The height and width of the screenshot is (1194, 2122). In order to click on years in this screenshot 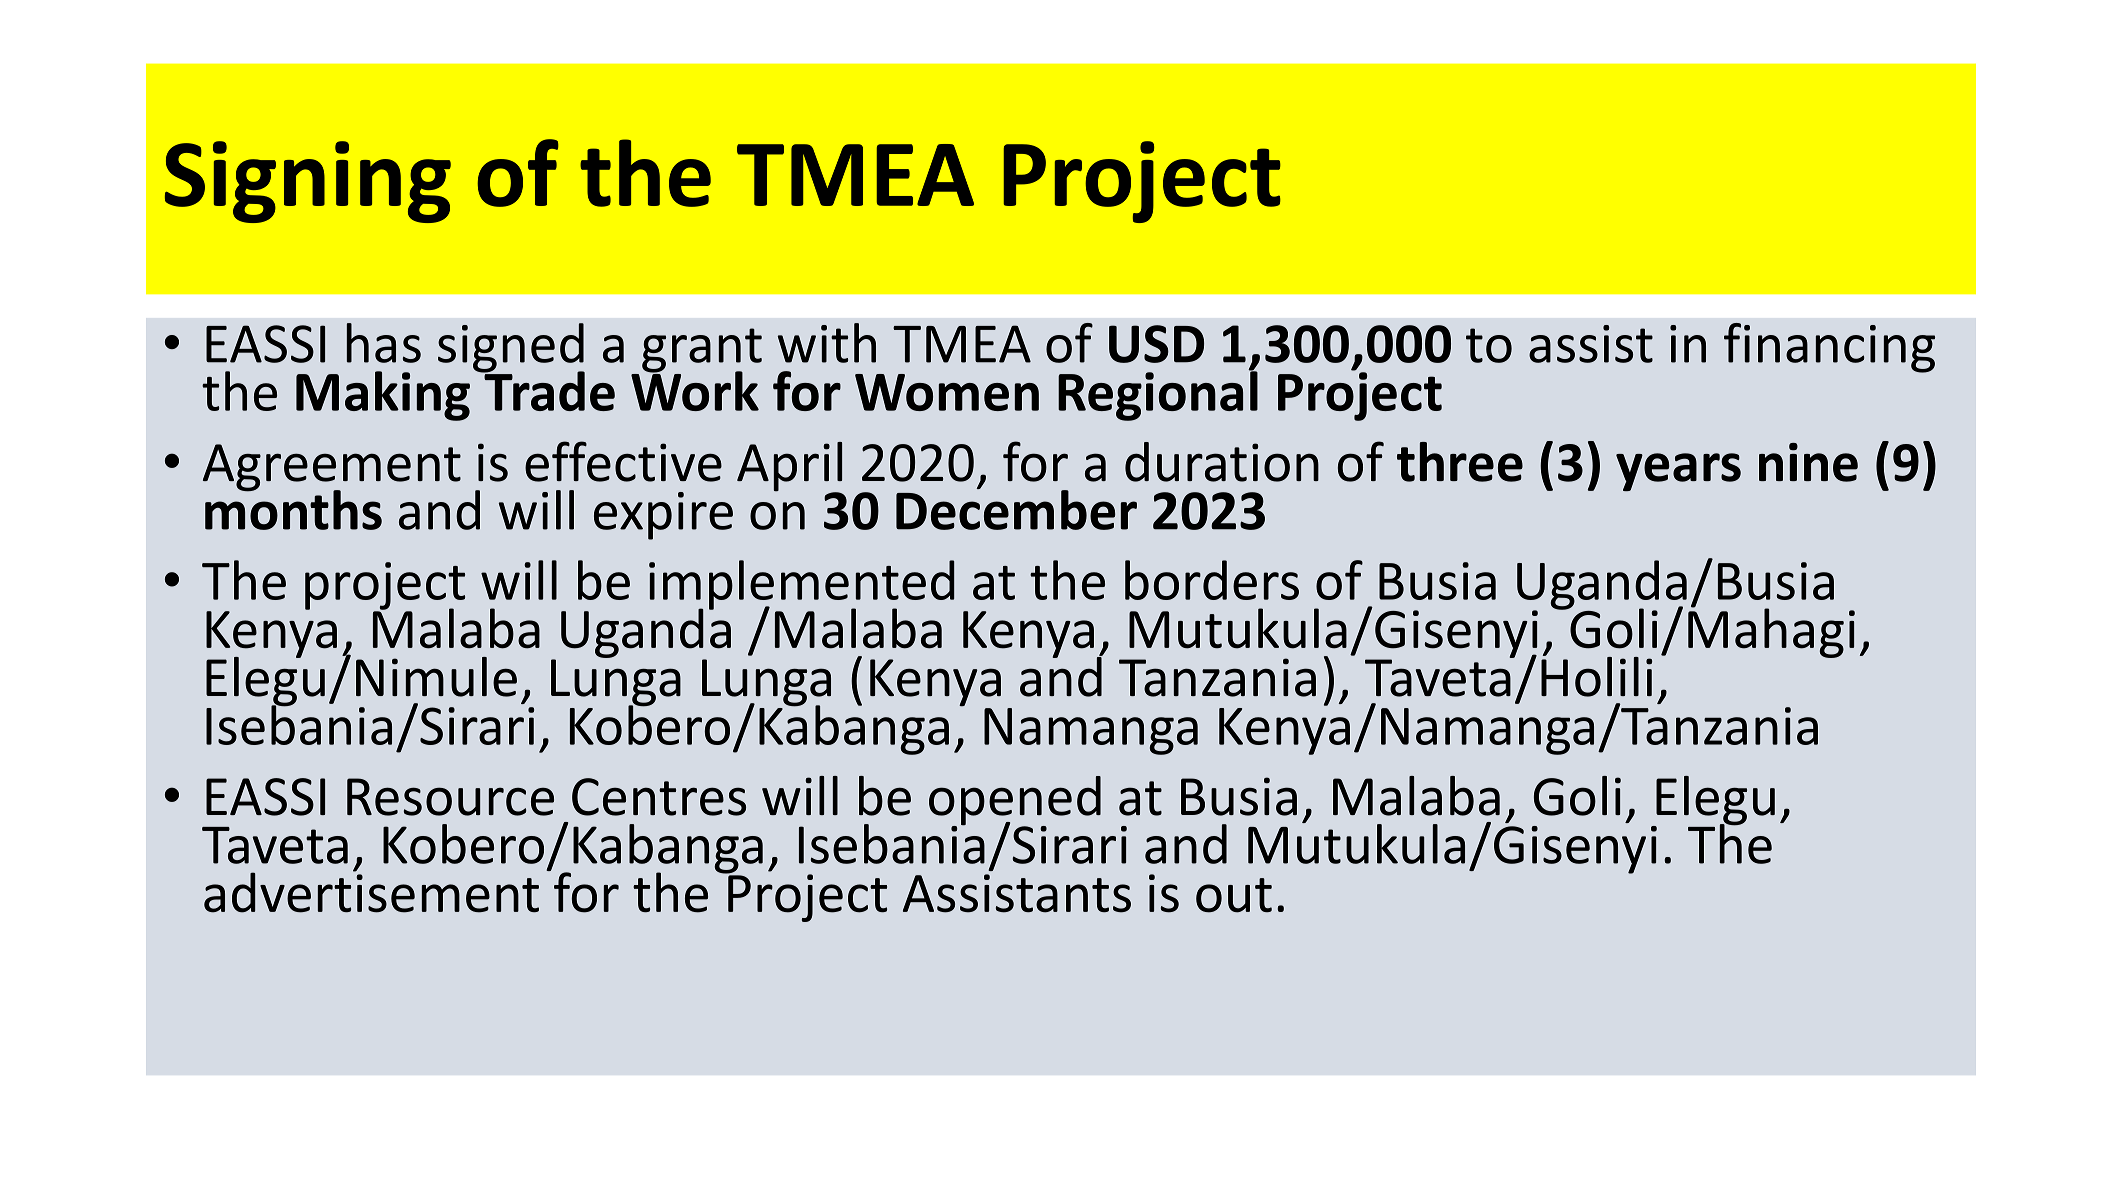, I will do `click(1678, 472)`.
